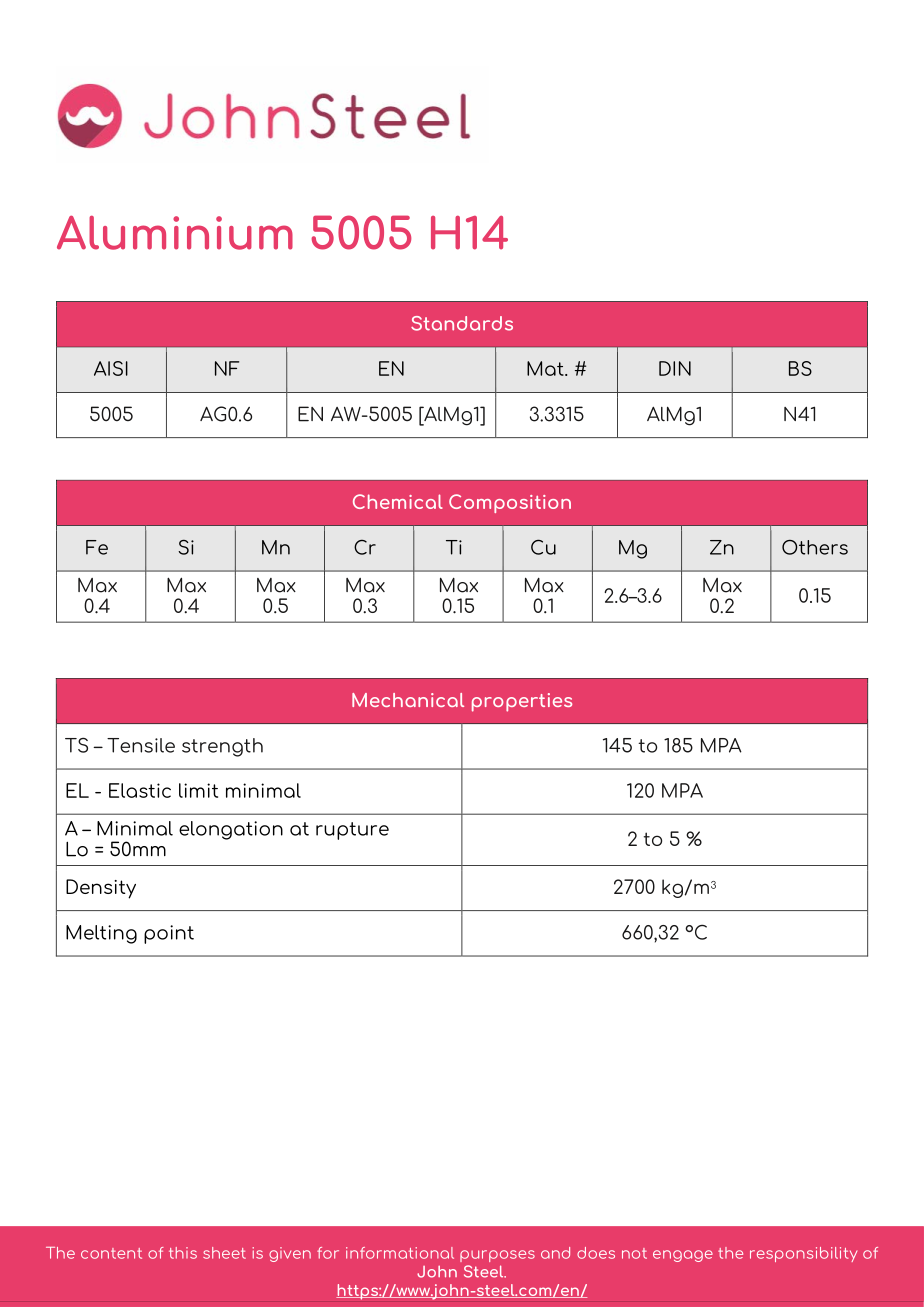 Image resolution: width=924 pixels, height=1308 pixels. I want to click on Mechanical, so click(408, 700).
